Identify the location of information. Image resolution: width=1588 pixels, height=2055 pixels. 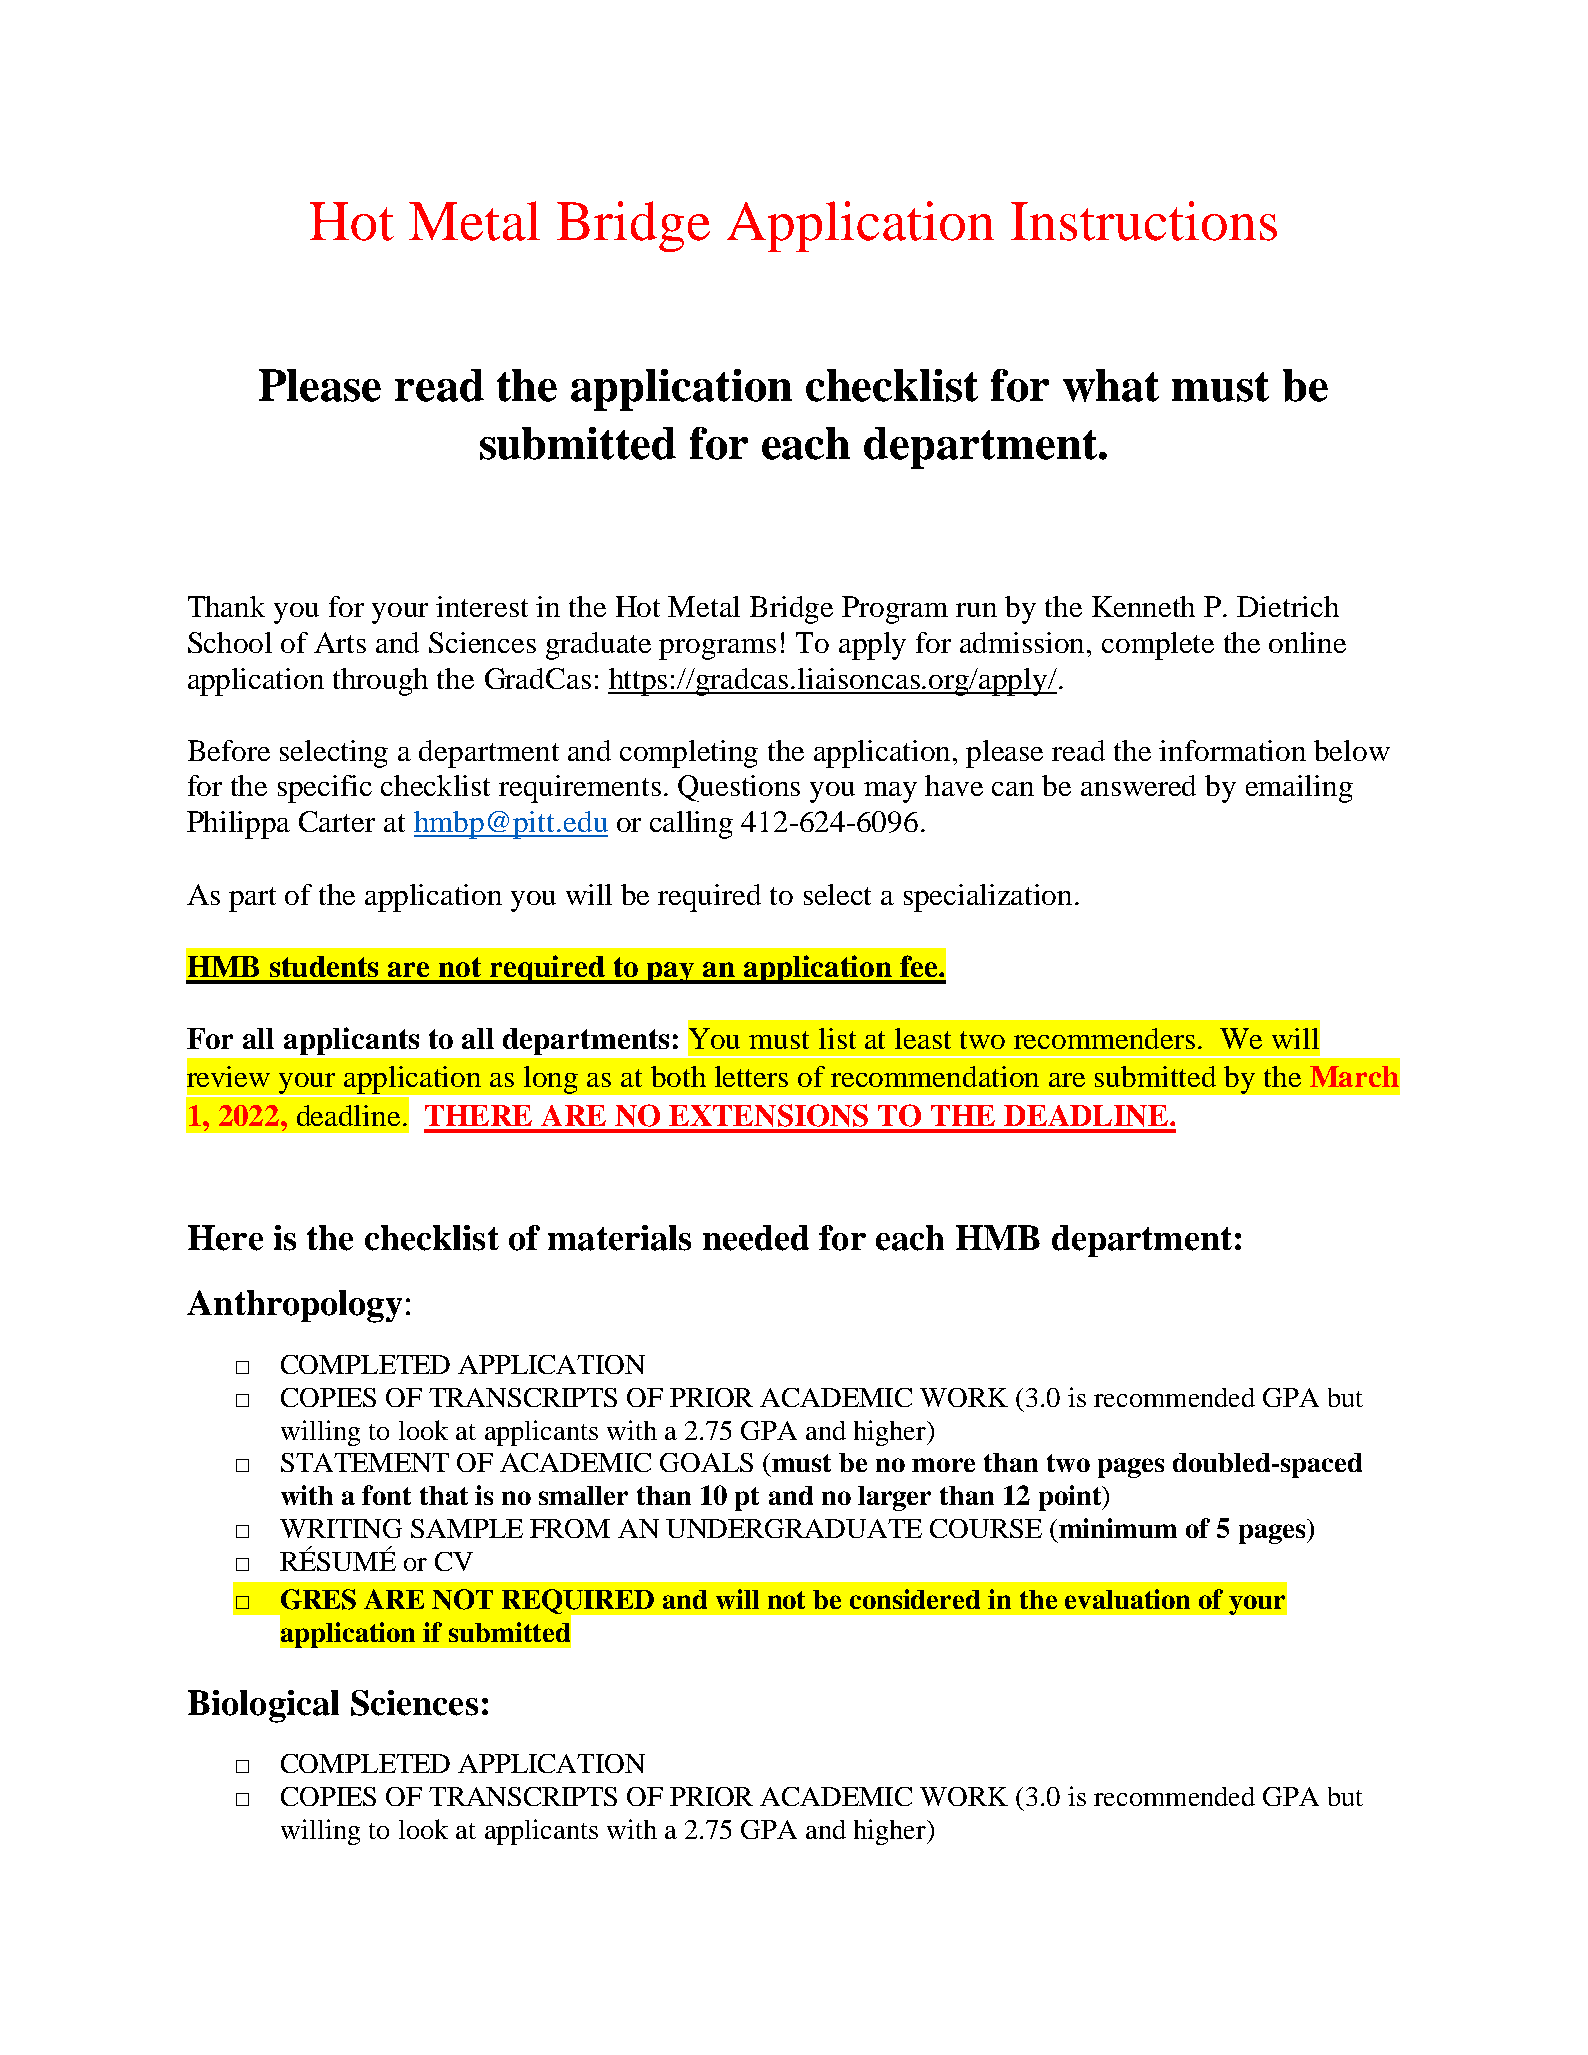
(1232, 750).
